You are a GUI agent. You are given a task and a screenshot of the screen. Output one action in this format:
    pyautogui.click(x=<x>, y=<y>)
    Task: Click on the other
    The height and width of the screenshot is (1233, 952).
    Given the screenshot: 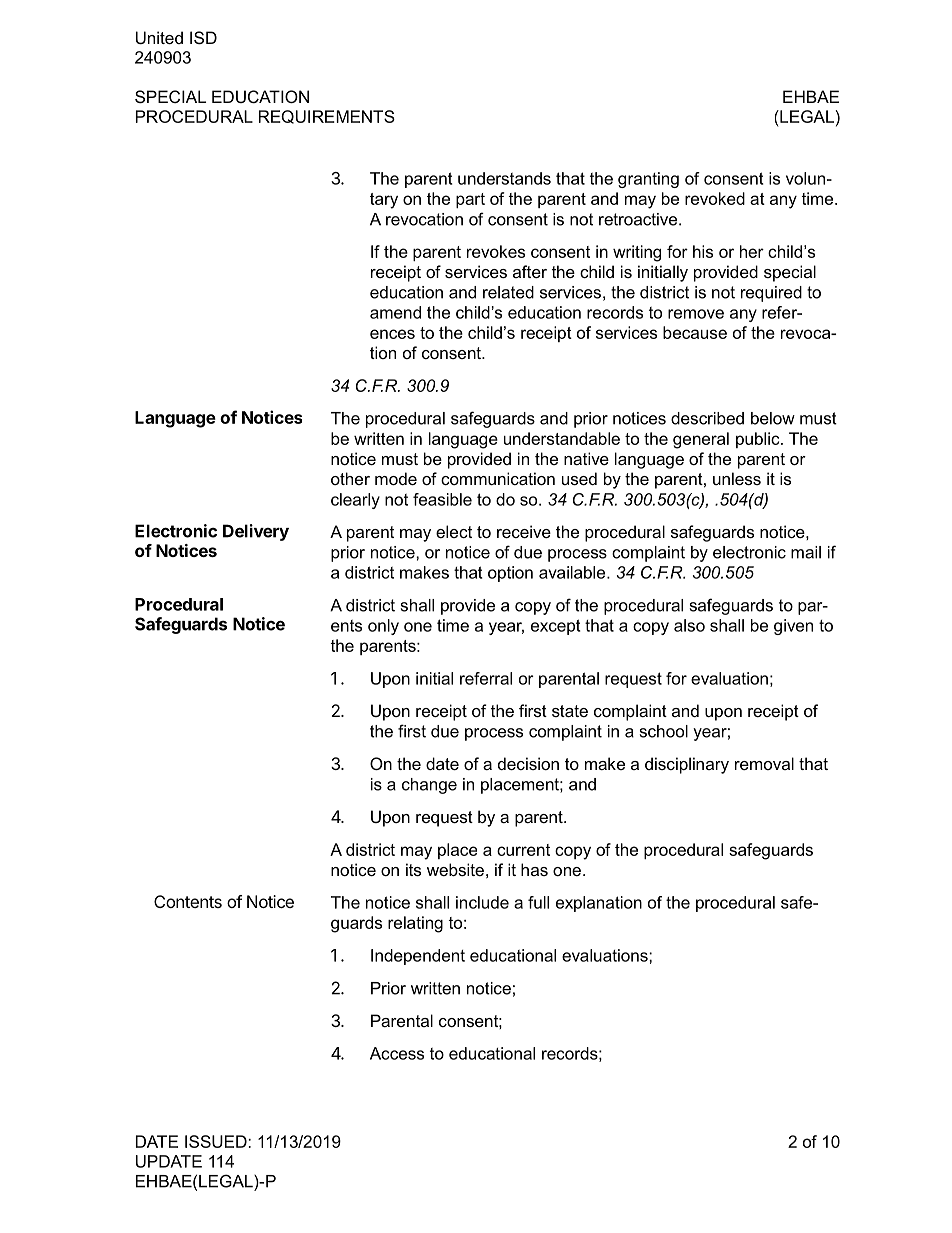 What is the action you would take?
    pyautogui.click(x=350, y=478)
